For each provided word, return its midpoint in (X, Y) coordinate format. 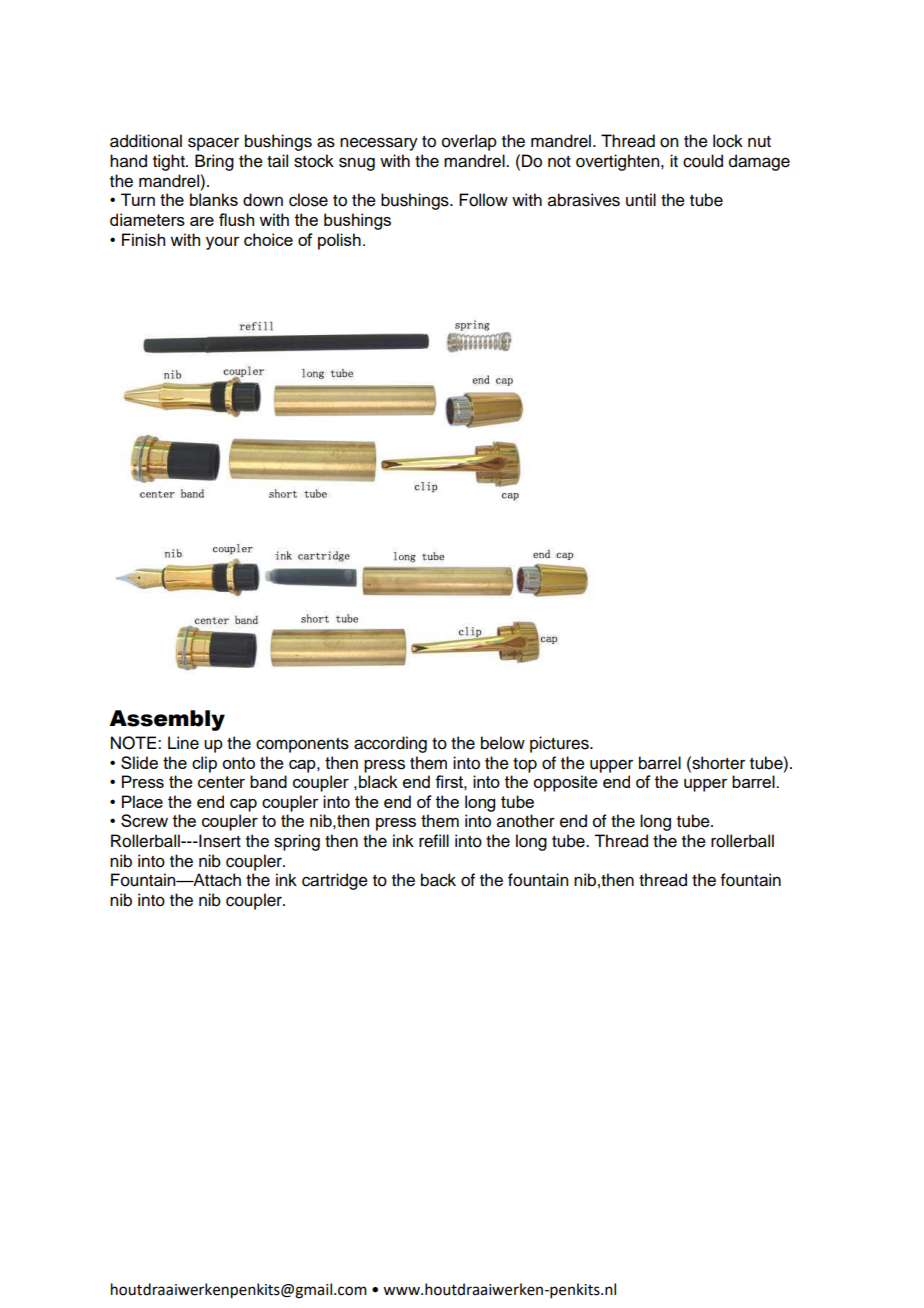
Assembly (167, 720)
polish (339, 241)
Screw (144, 820)
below (503, 743)
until (641, 200)
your (223, 243)
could (703, 161)
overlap (469, 142)
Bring (214, 162)
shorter (717, 763)
